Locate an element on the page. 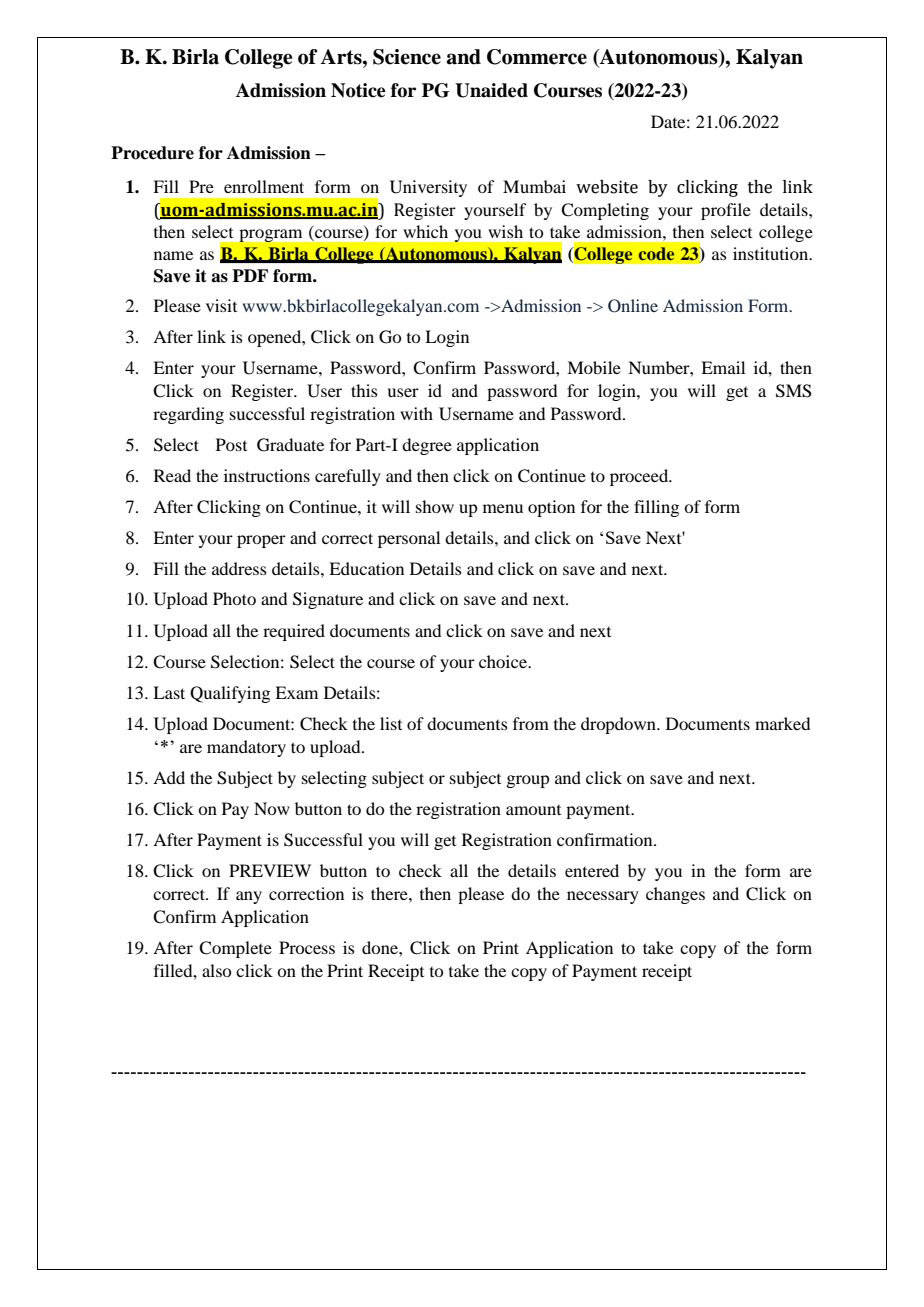  Arts is located at coordinates (342, 57).
